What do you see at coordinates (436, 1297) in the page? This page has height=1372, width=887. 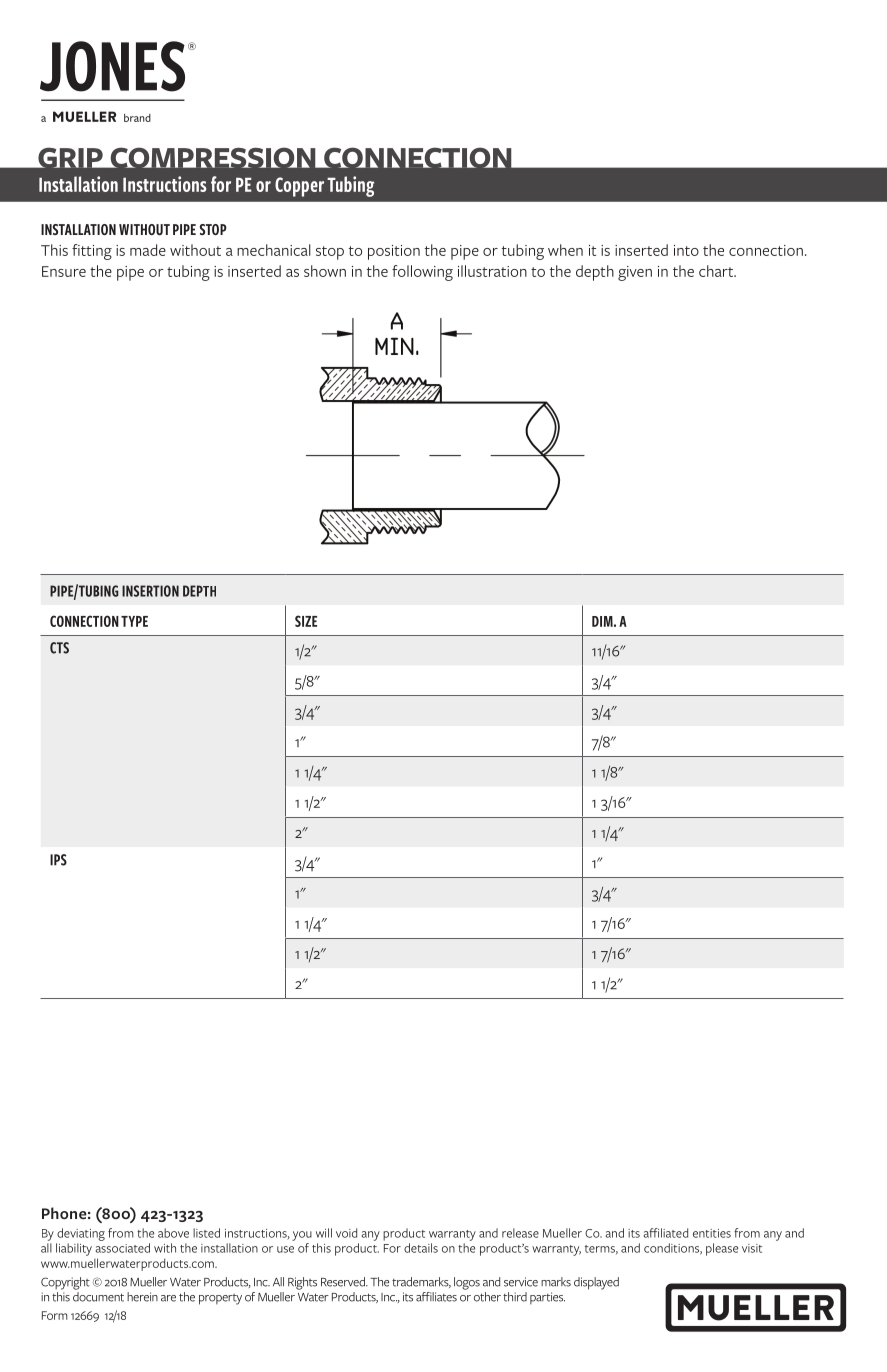 I see `affiliates` at bounding box center [436, 1297].
